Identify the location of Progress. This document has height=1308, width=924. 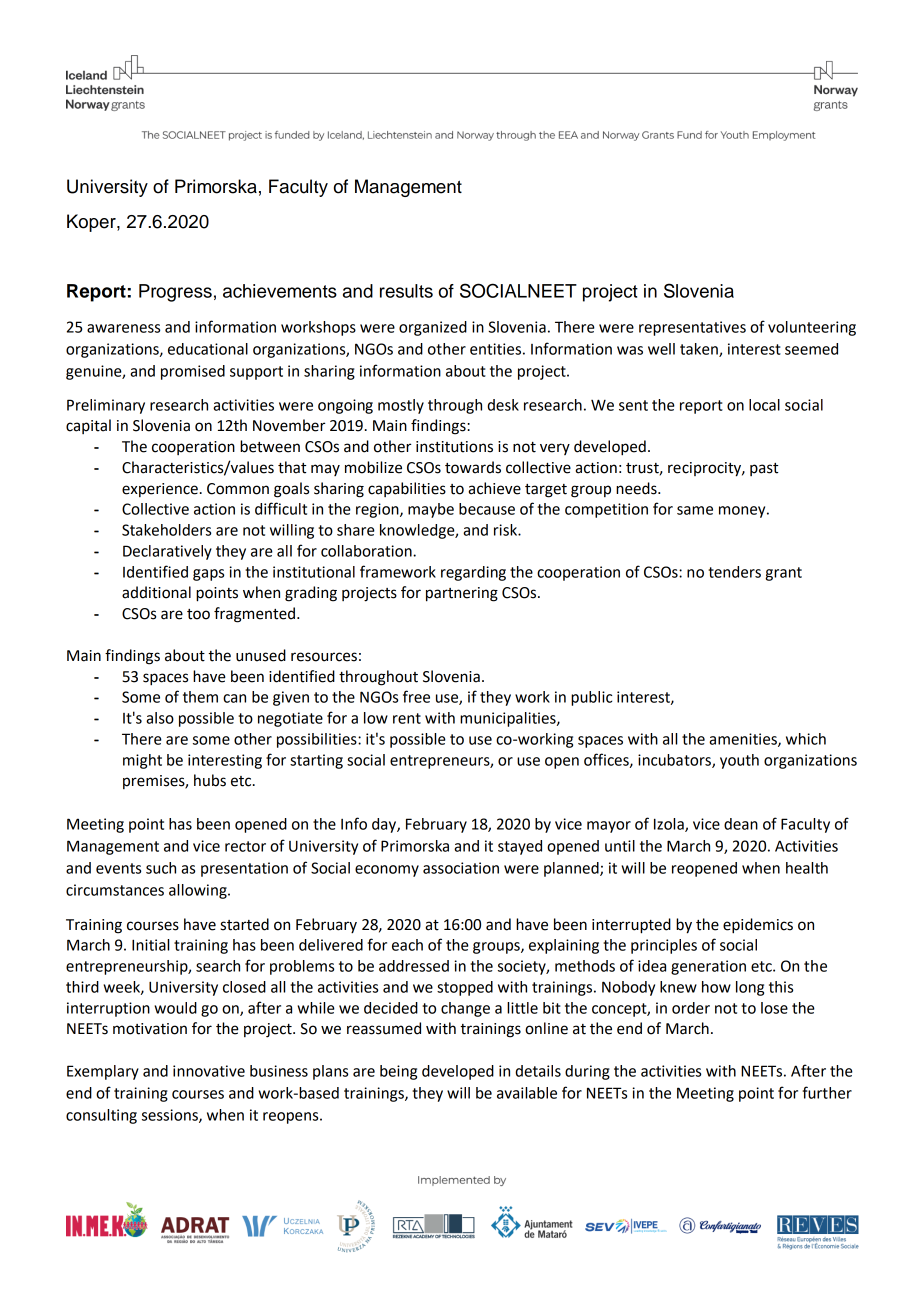
(175, 293).
